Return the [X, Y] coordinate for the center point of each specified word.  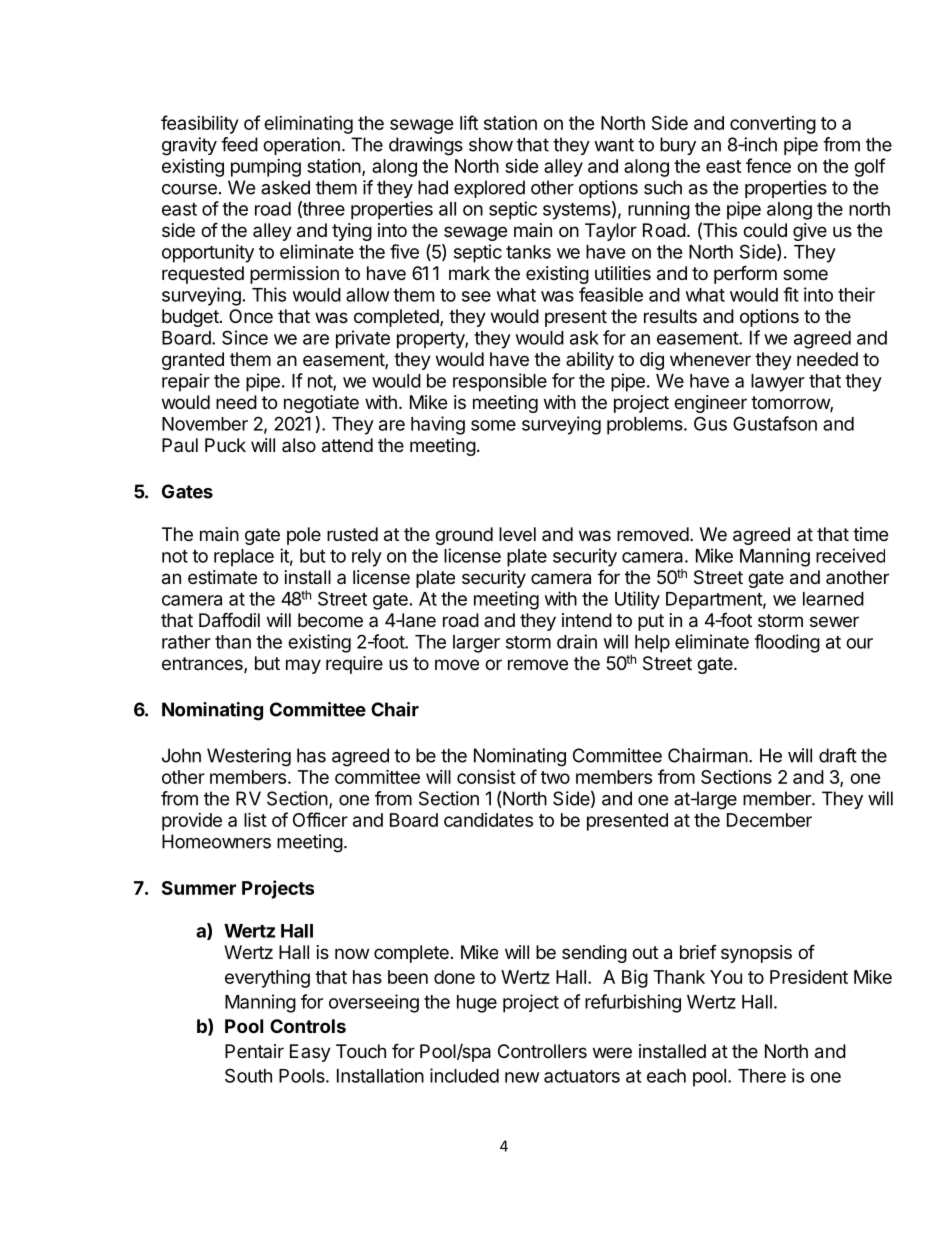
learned [833, 599]
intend [587, 620]
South [248, 1075]
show [491, 144]
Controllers [542, 1051]
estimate [222, 577]
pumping [266, 168]
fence [768, 165]
